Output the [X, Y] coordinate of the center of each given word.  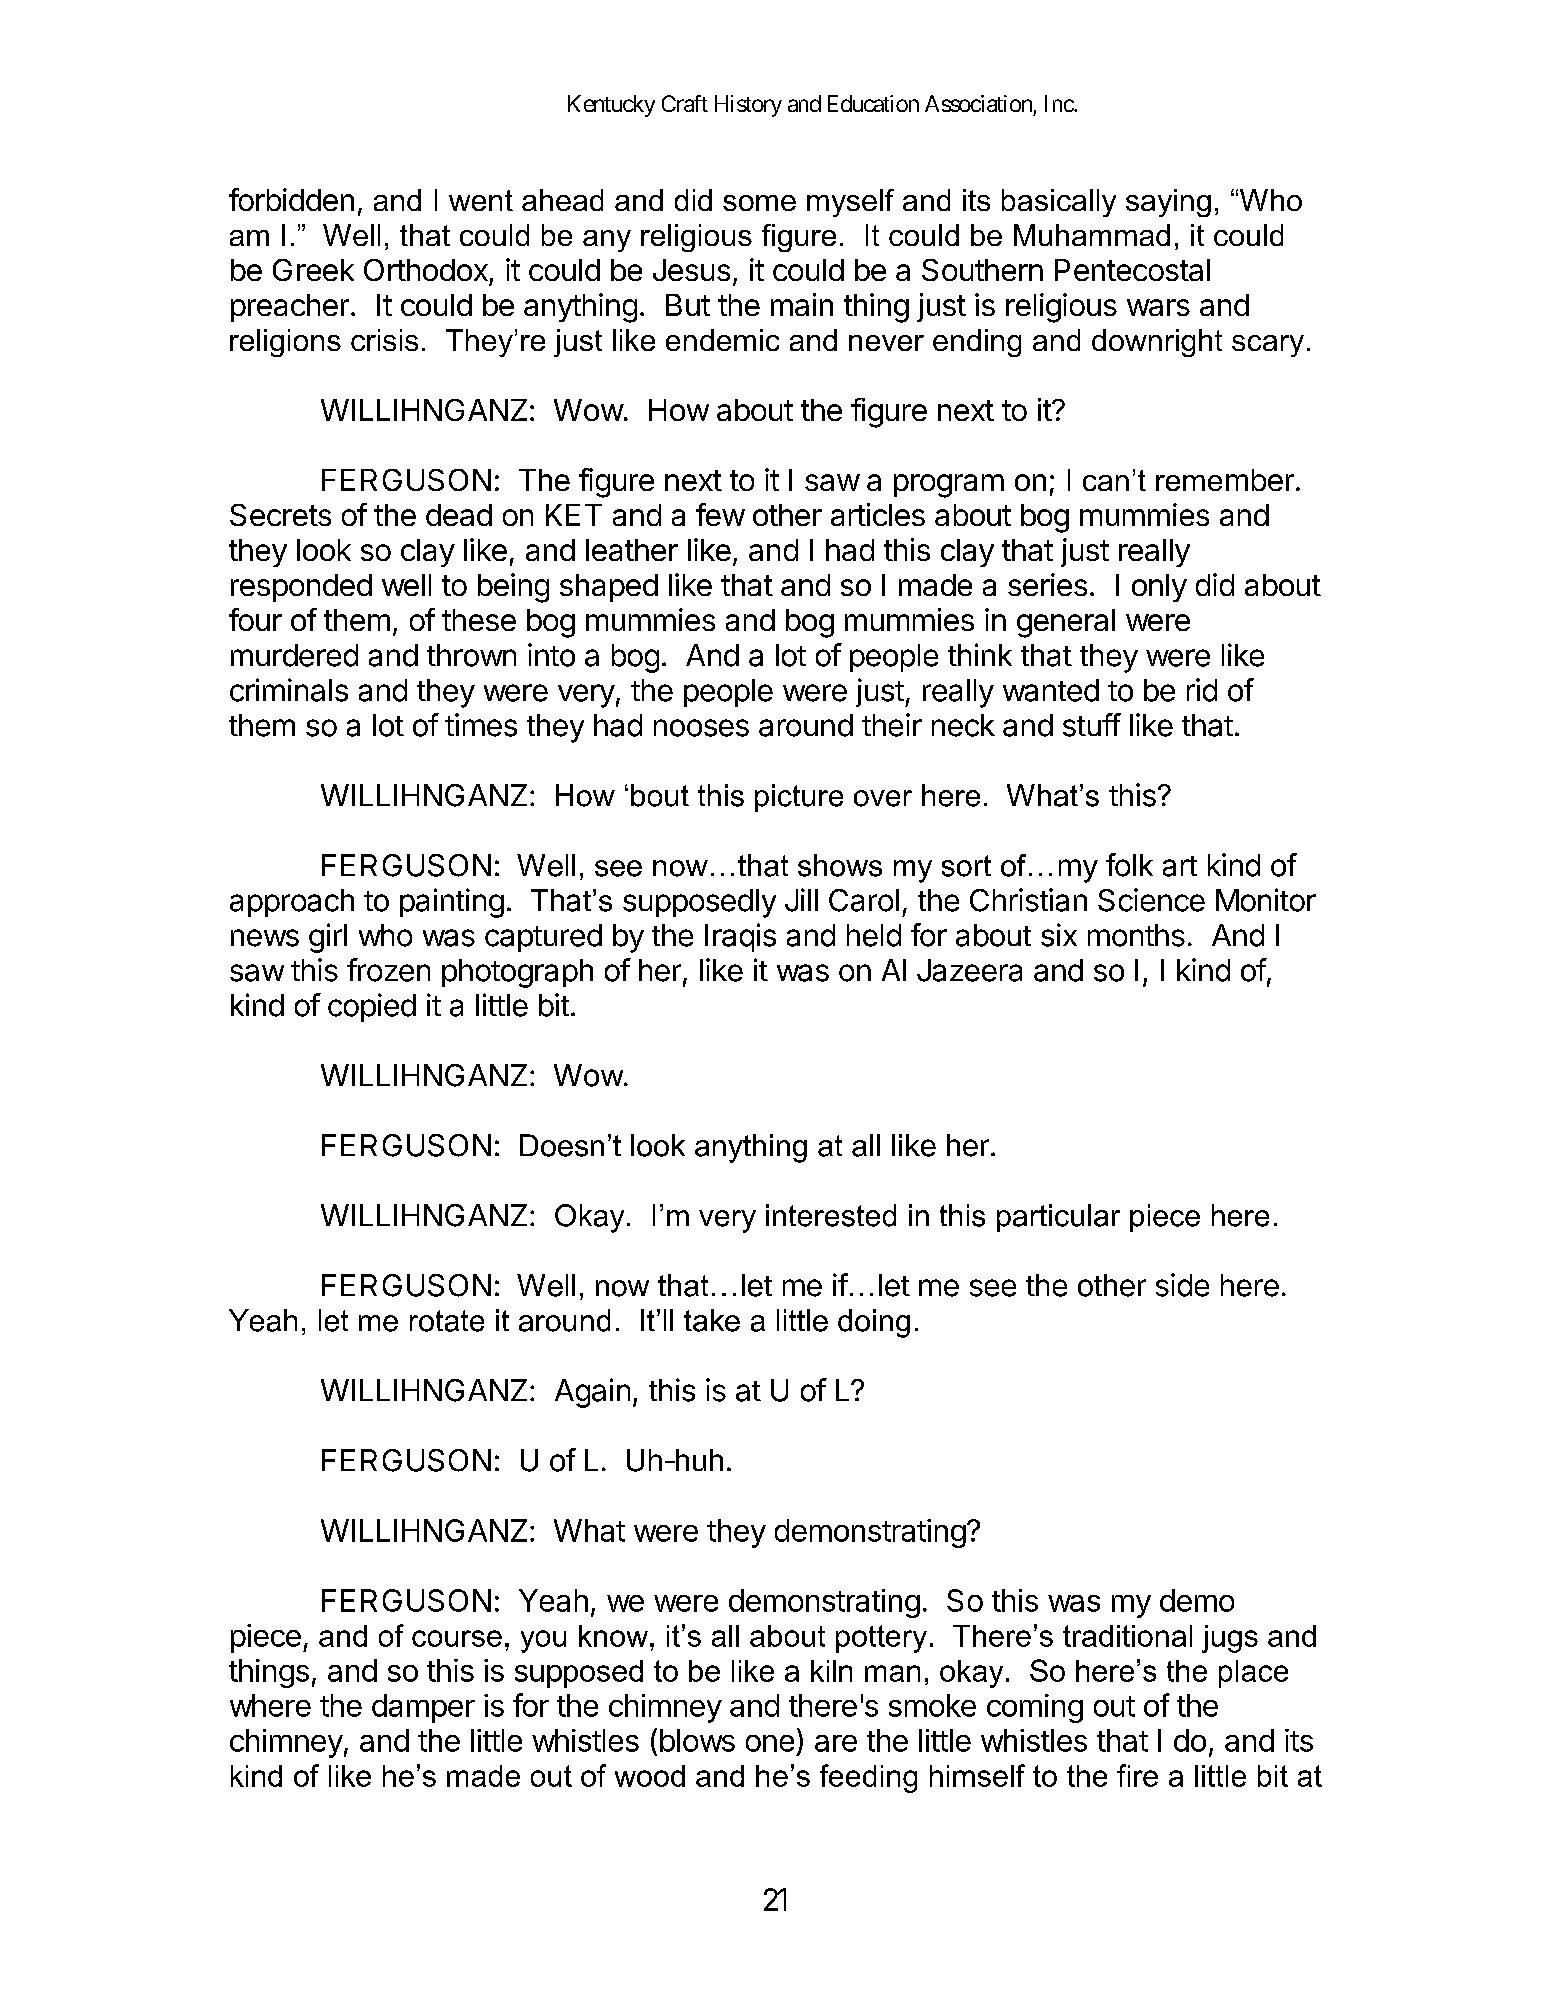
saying [1168, 203]
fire [1137, 1775]
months [1136, 935]
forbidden [291, 199]
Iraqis [740, 937]
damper [423, 1708]
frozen [388, 970]
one [770, 1743]
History [748, 106]
